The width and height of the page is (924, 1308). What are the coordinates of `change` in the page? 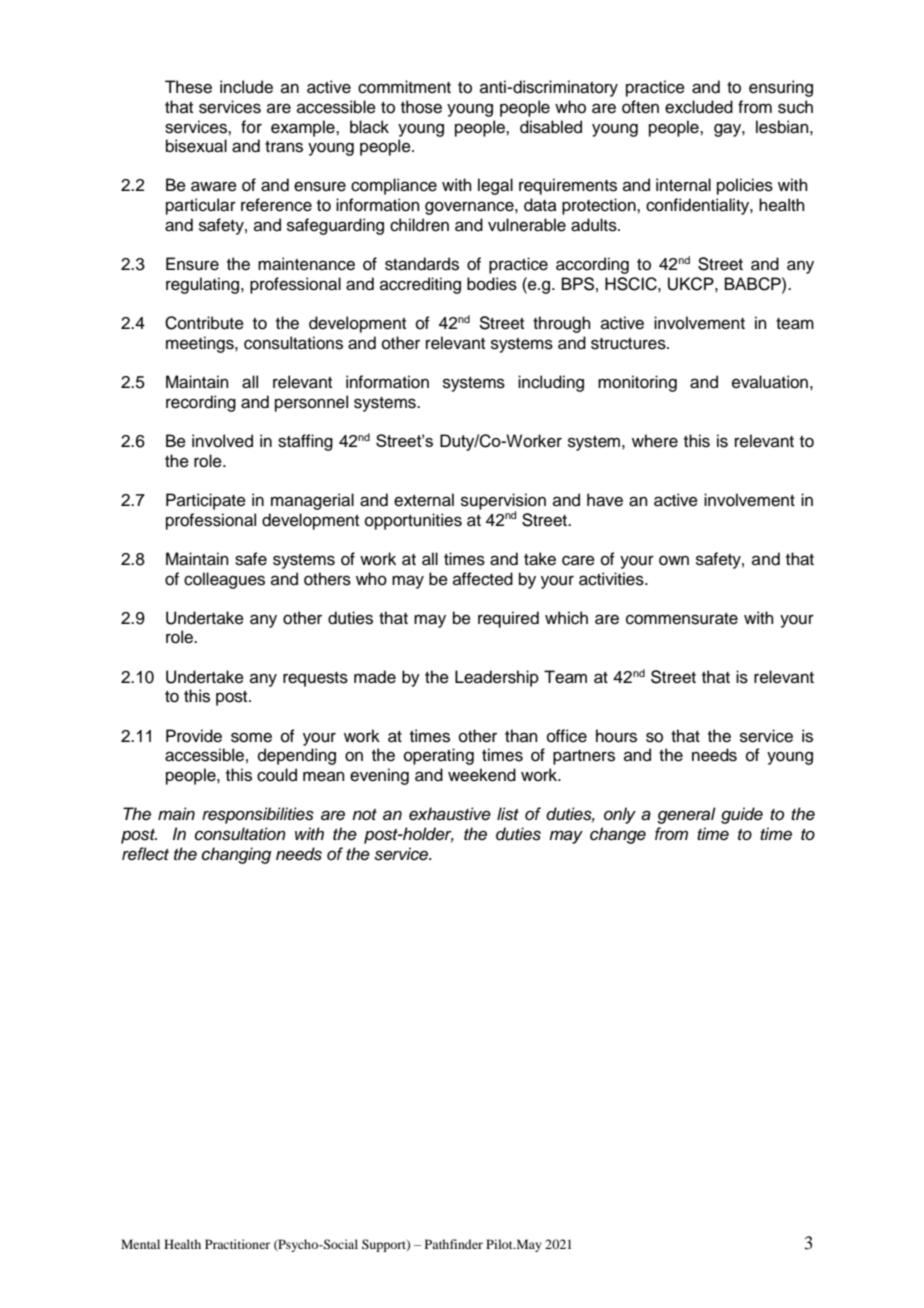 It's located at (618, 835).
